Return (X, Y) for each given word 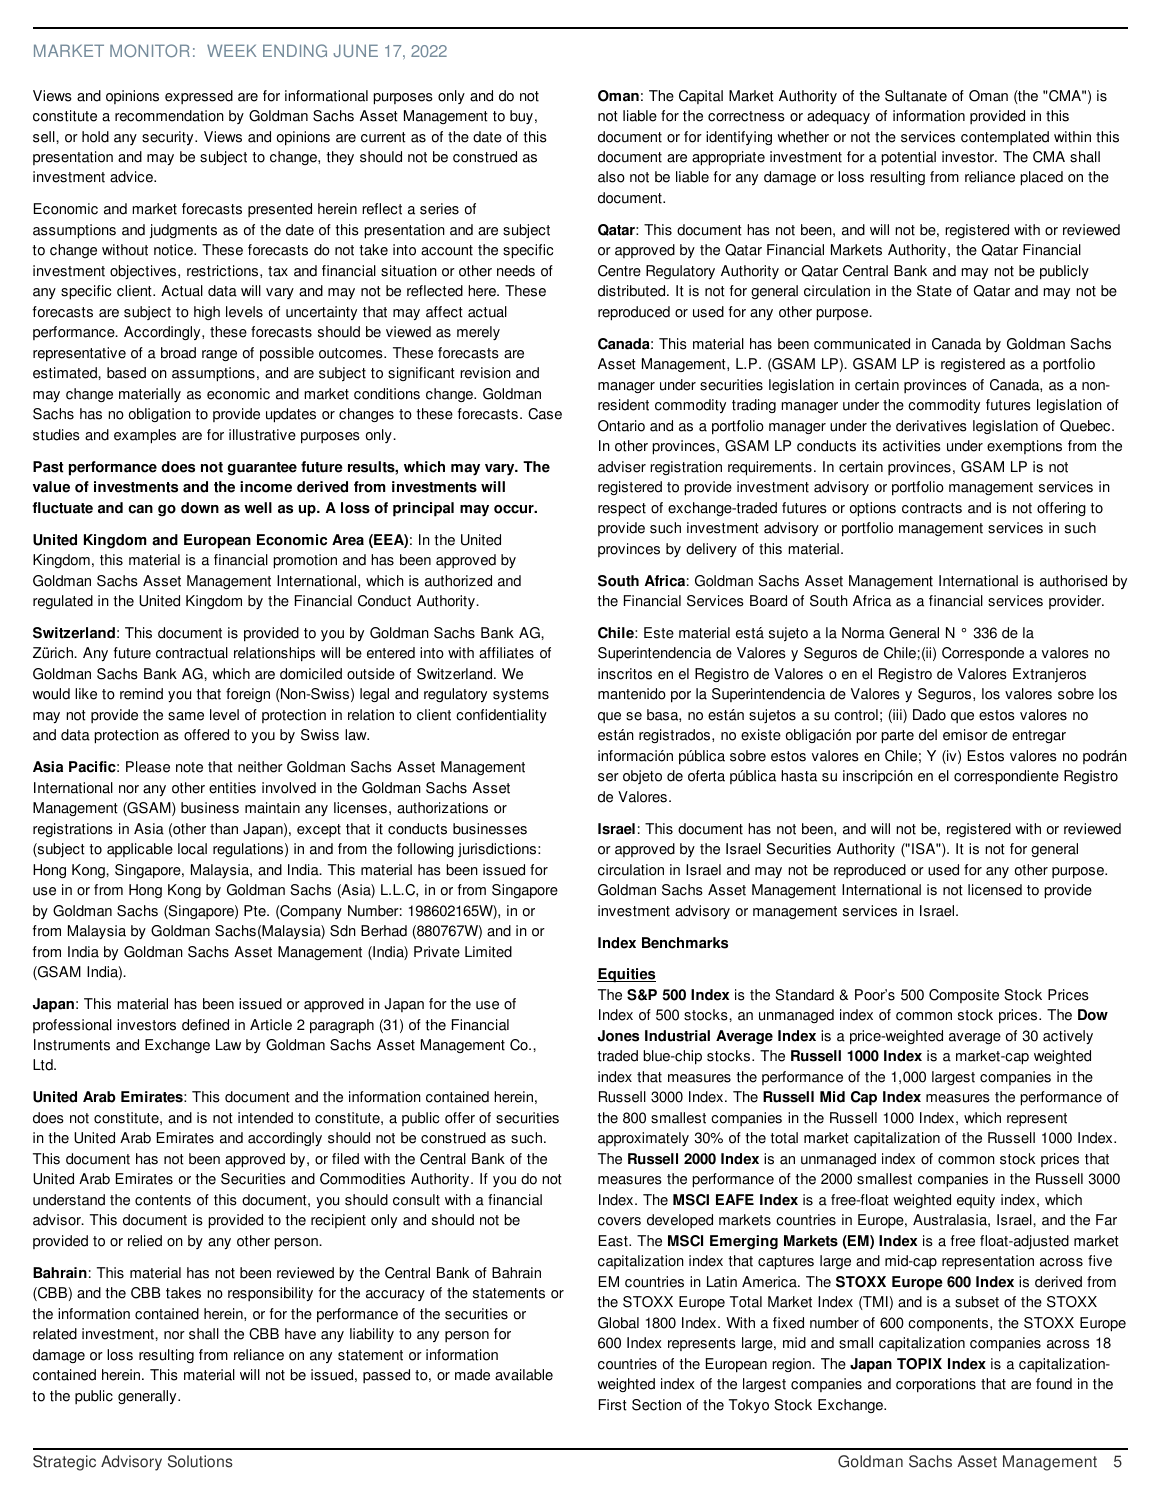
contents (163, 1200)
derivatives (931, 426)
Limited (488, 952)
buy (521, 117)
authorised (1073, 581)
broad (178, 353)
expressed (199, 97)
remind (141, 694)
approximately (643, 1139)
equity (976, 1201)
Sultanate (916, 96)
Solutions (200, 1461)
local (192, 849)
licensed (995, 890)
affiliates (506, 653)
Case (545, 414)
